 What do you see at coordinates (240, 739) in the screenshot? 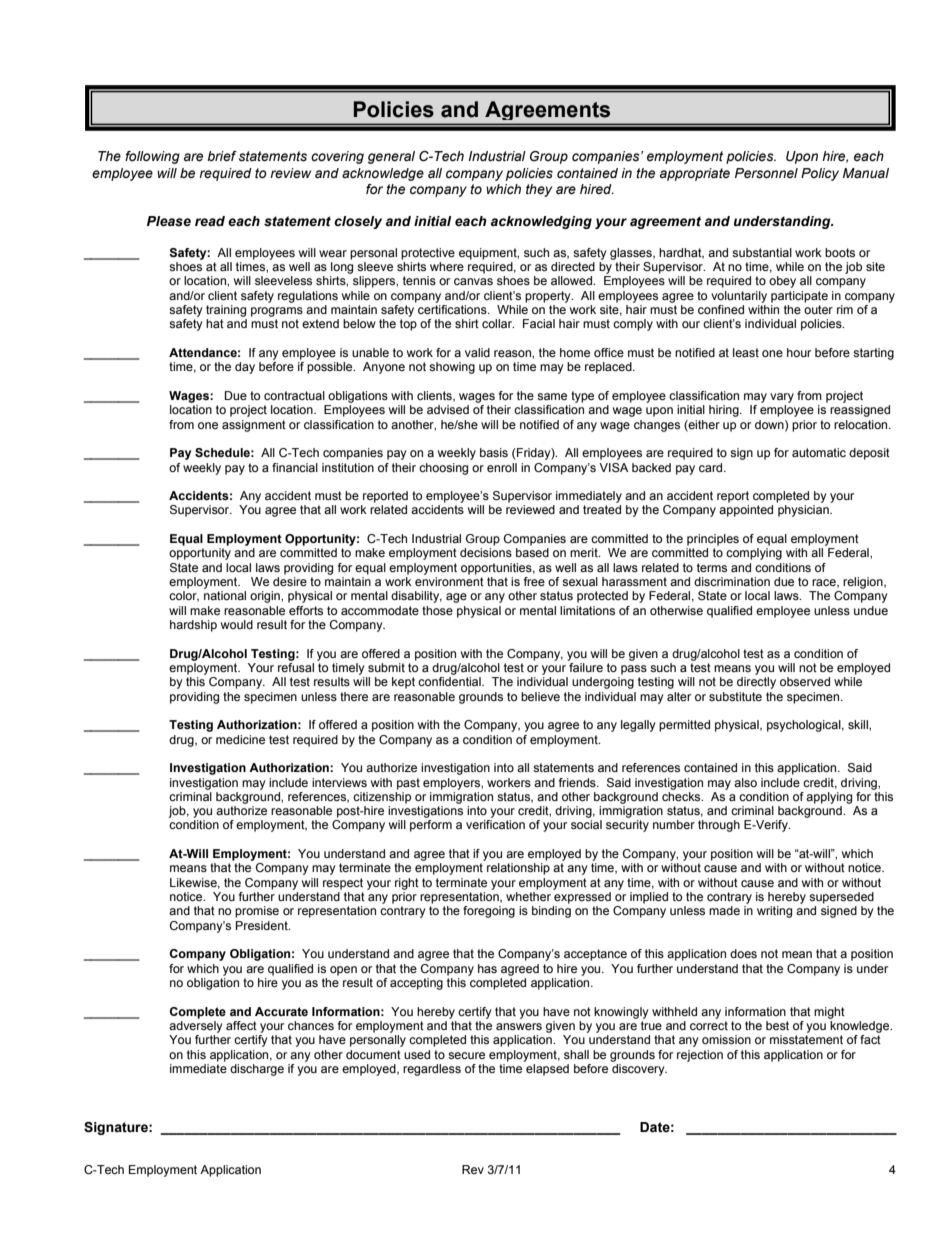
I see `medicine` at bounding box center [240, 739].
